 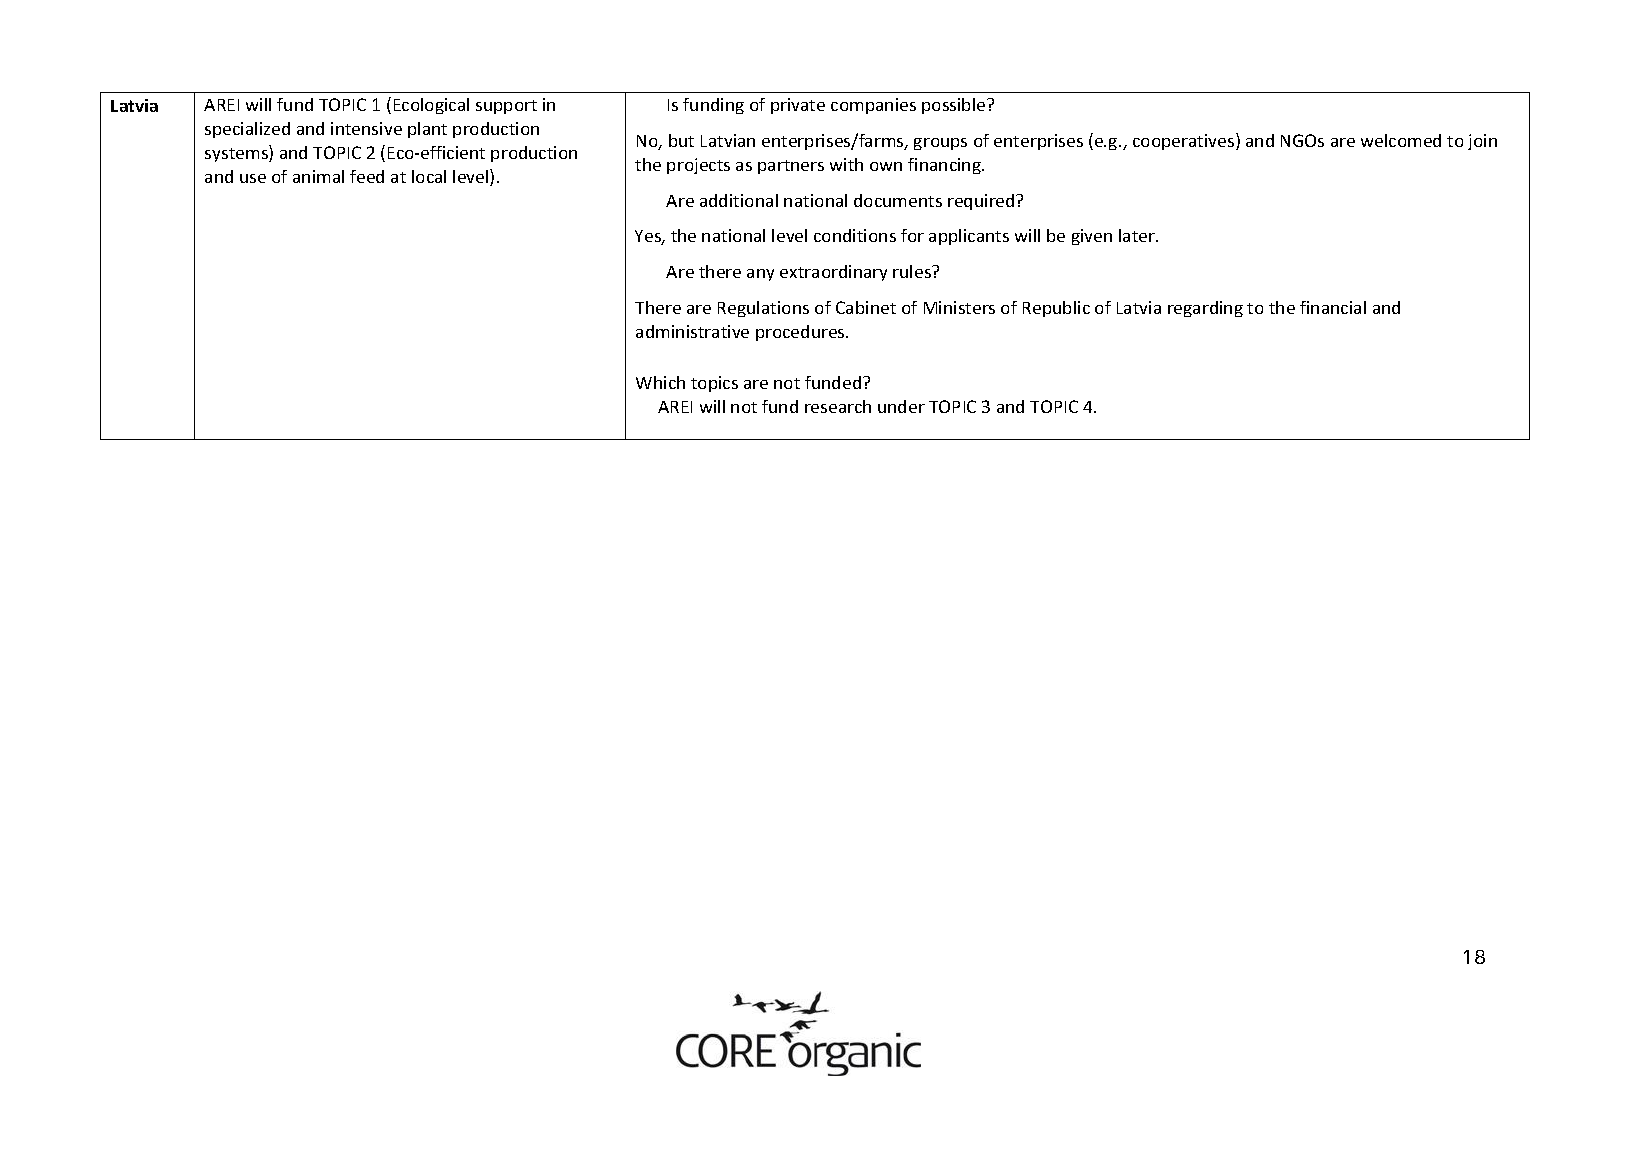 What do you see at coordinates (1333, 307) in the document?
I see `financial` at bounding box center [1333, 307].
